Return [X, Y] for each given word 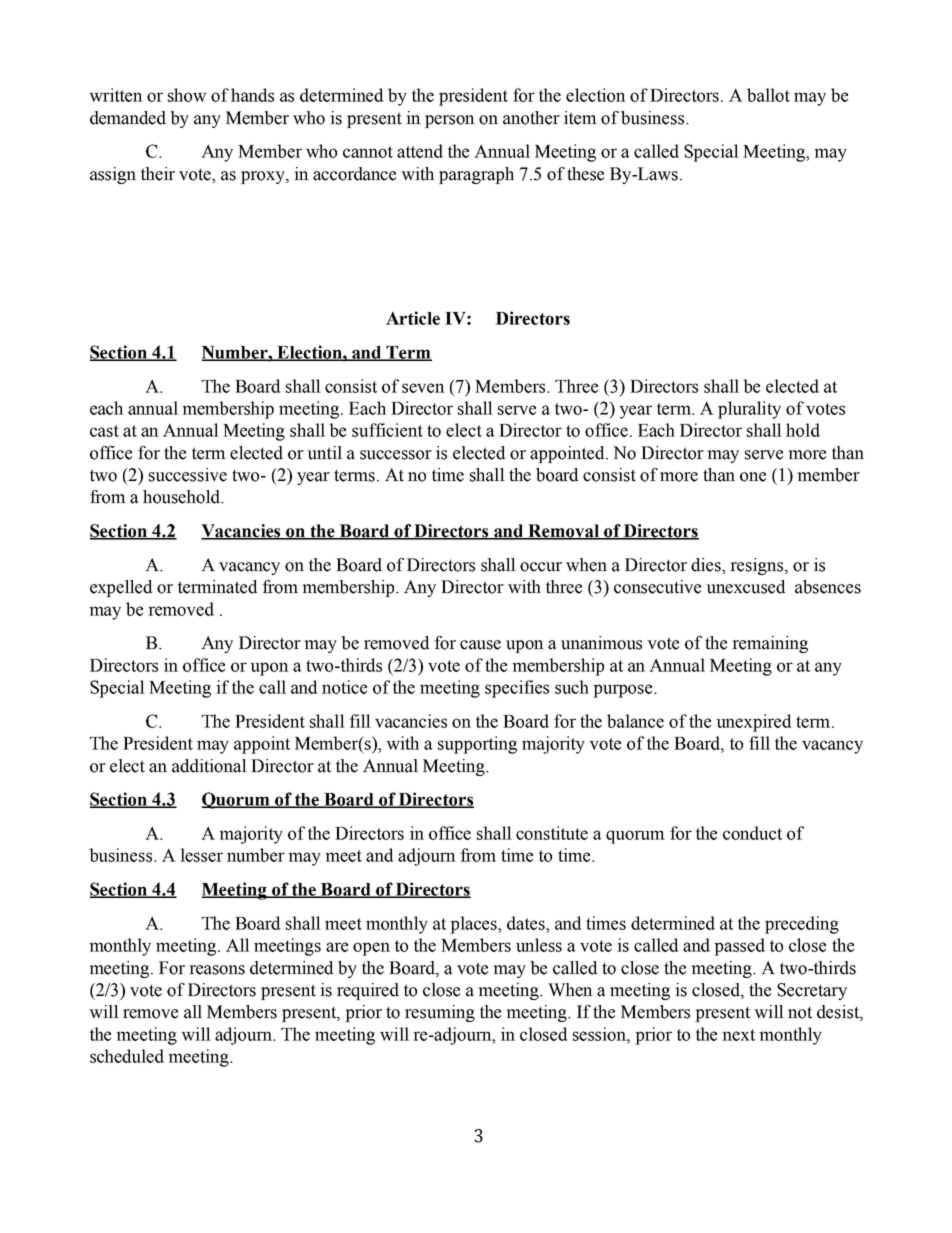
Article [413, 318]
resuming [440, 1013]
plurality [749, 410]
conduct [752, 833]
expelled [121, 588]
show [187, 95]
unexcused [745, 587]
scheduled [127, 1056]
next [738, 1035]
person [450, 121]
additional [209, 766]
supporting [477, 745]
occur [541, 567]
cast [104, 431]
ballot [768, 95]
